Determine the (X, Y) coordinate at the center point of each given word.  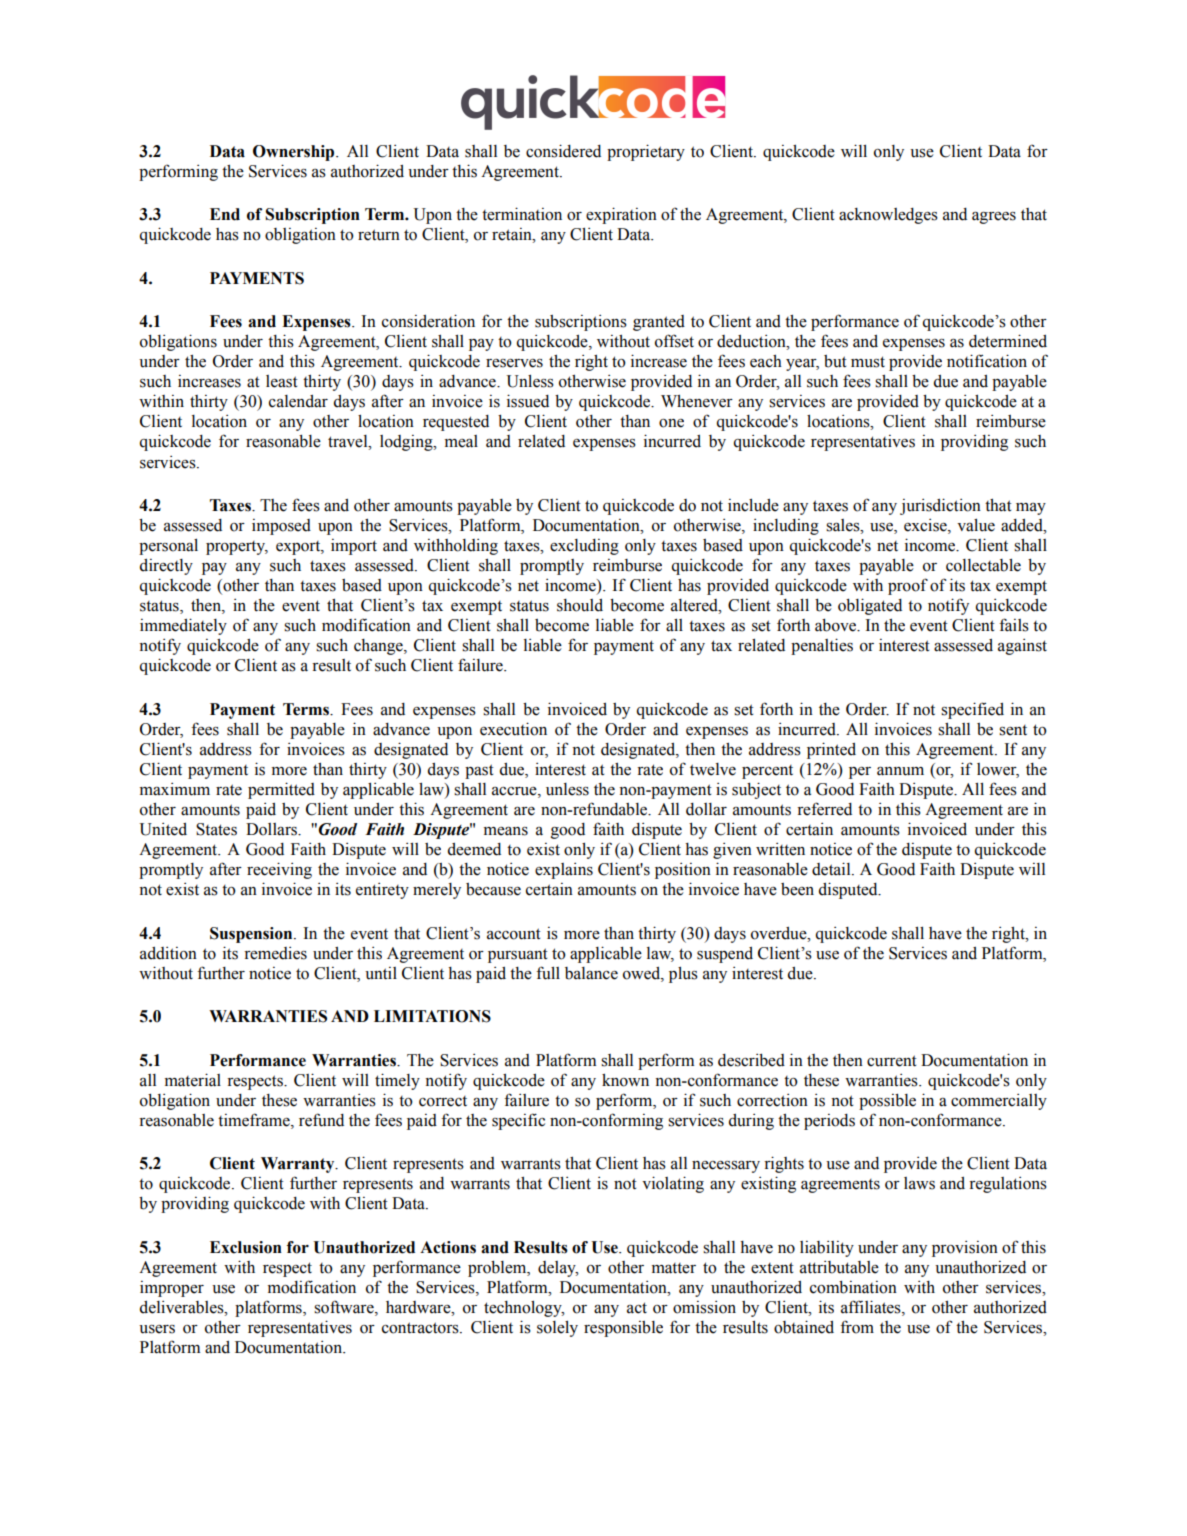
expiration (621, 215)
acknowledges (888, 216)
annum (900, 771)
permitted (281, 790)
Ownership (295, 153)
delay (558, 1269)
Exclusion (246, 1247)
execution (513, 729)
